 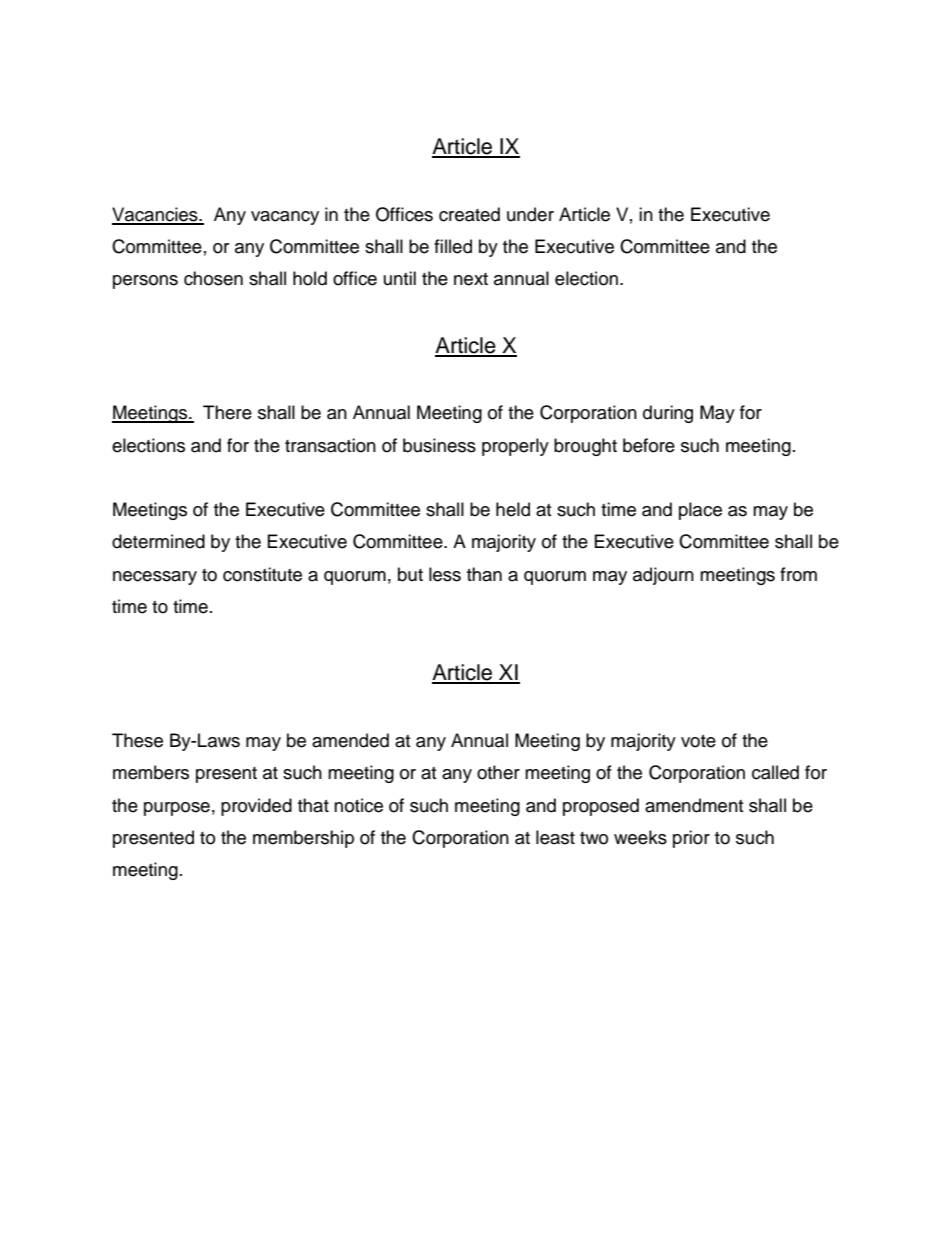 What do you see at coordinates (453, 246) in the document?
I see `filled` at bounding box center [453, 246].
